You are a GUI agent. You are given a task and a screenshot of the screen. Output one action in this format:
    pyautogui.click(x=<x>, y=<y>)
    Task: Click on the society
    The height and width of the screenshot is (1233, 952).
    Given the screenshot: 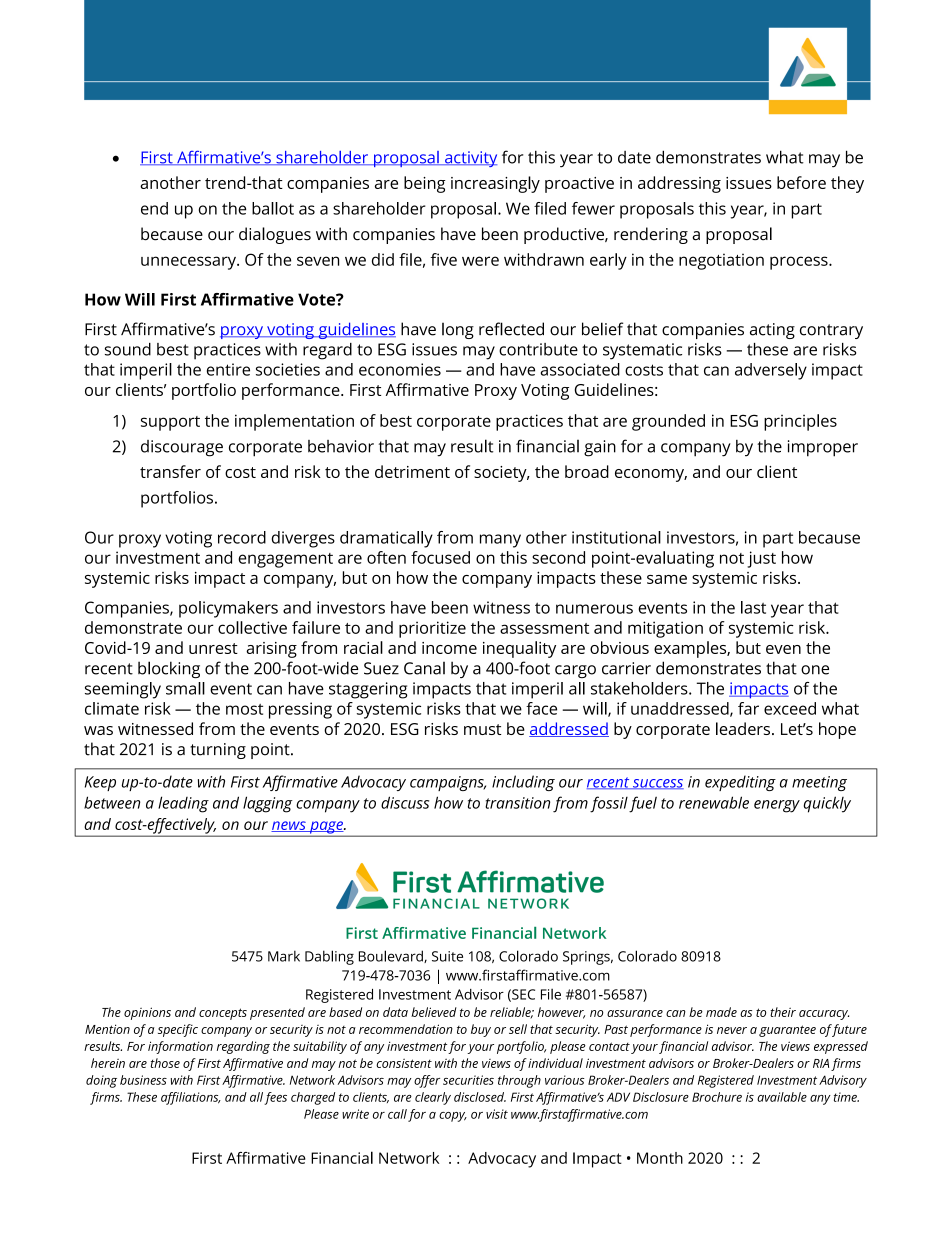 What is the action you would take?
    pyautogui.click(x=501, y=474)
